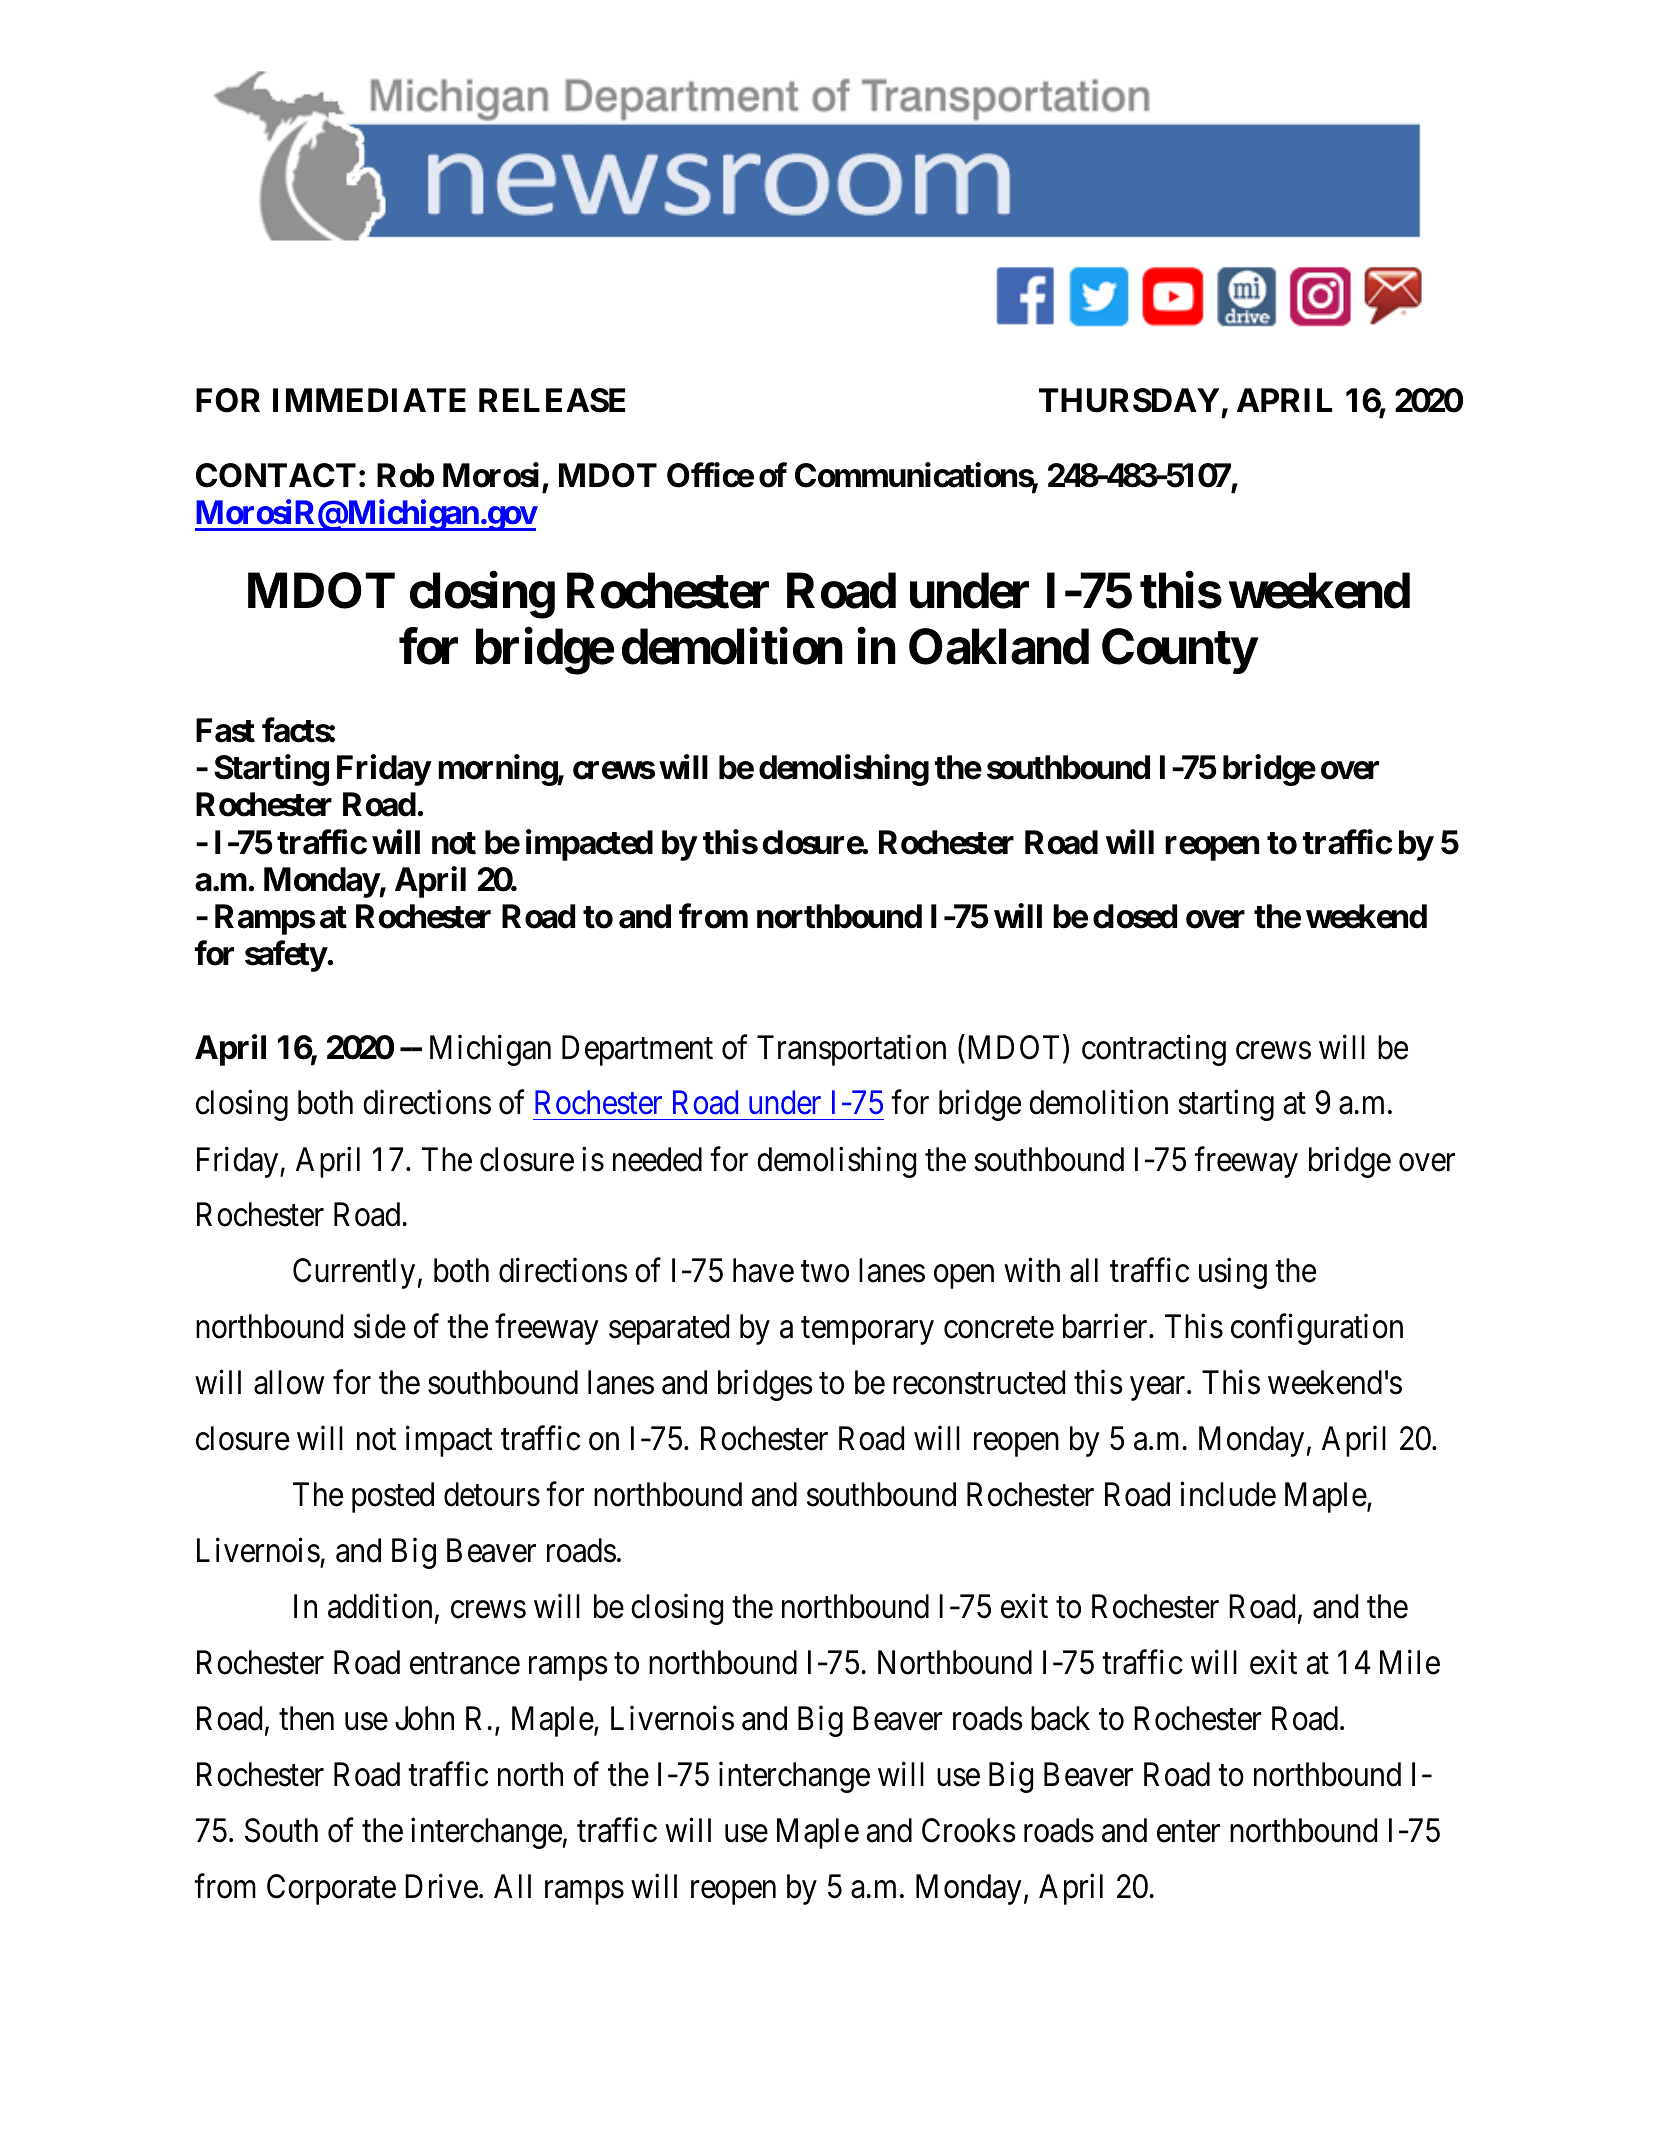  I want to click on Transportation, so click(851, 1050).
